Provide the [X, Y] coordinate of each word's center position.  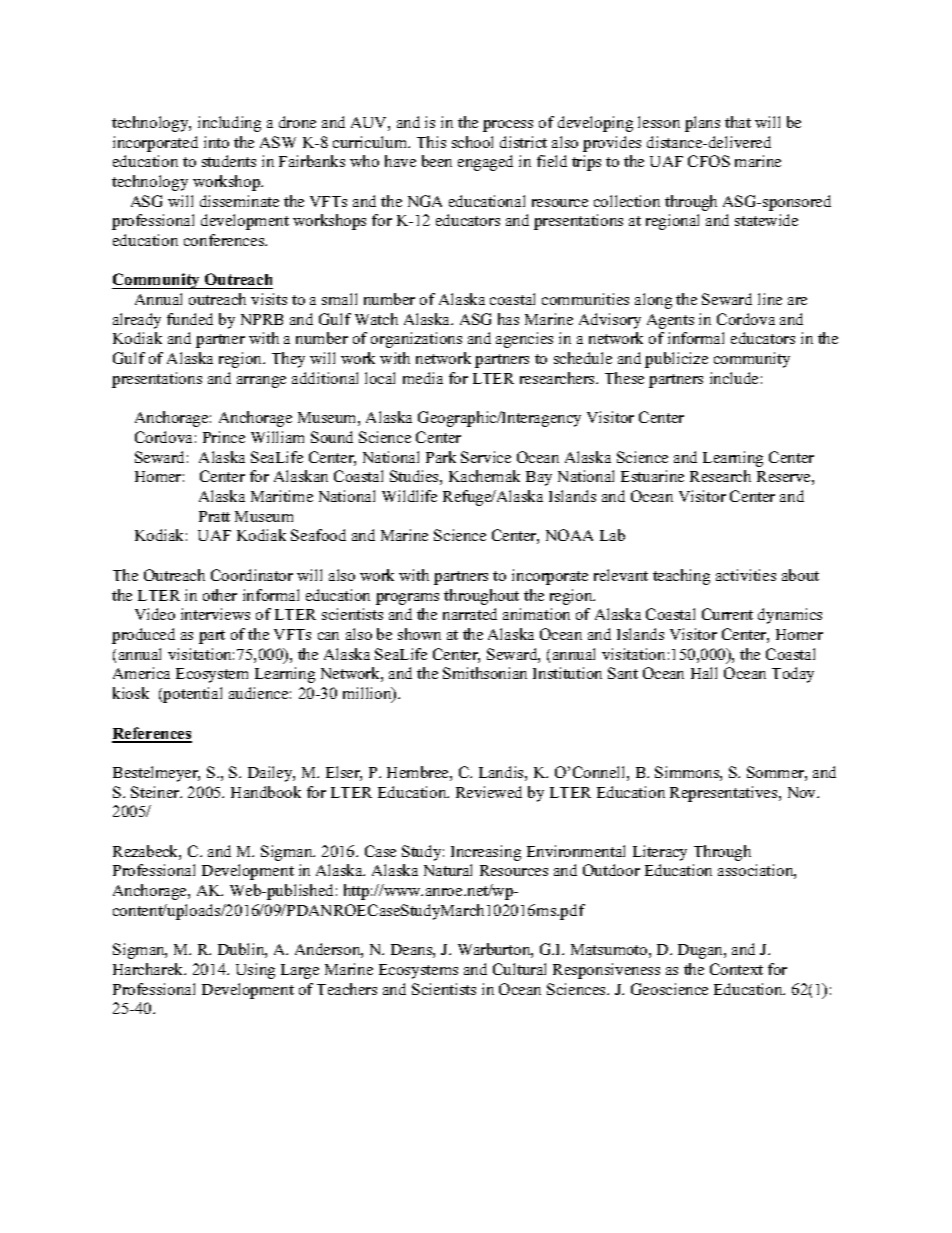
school [472, 142]
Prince [224, 437]
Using [255, 971]
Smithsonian [485, 673]
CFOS [709, 161]
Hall [704, 673]
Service [486, 457]
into [216, 142]
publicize [676, 360]
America [141, 673]
